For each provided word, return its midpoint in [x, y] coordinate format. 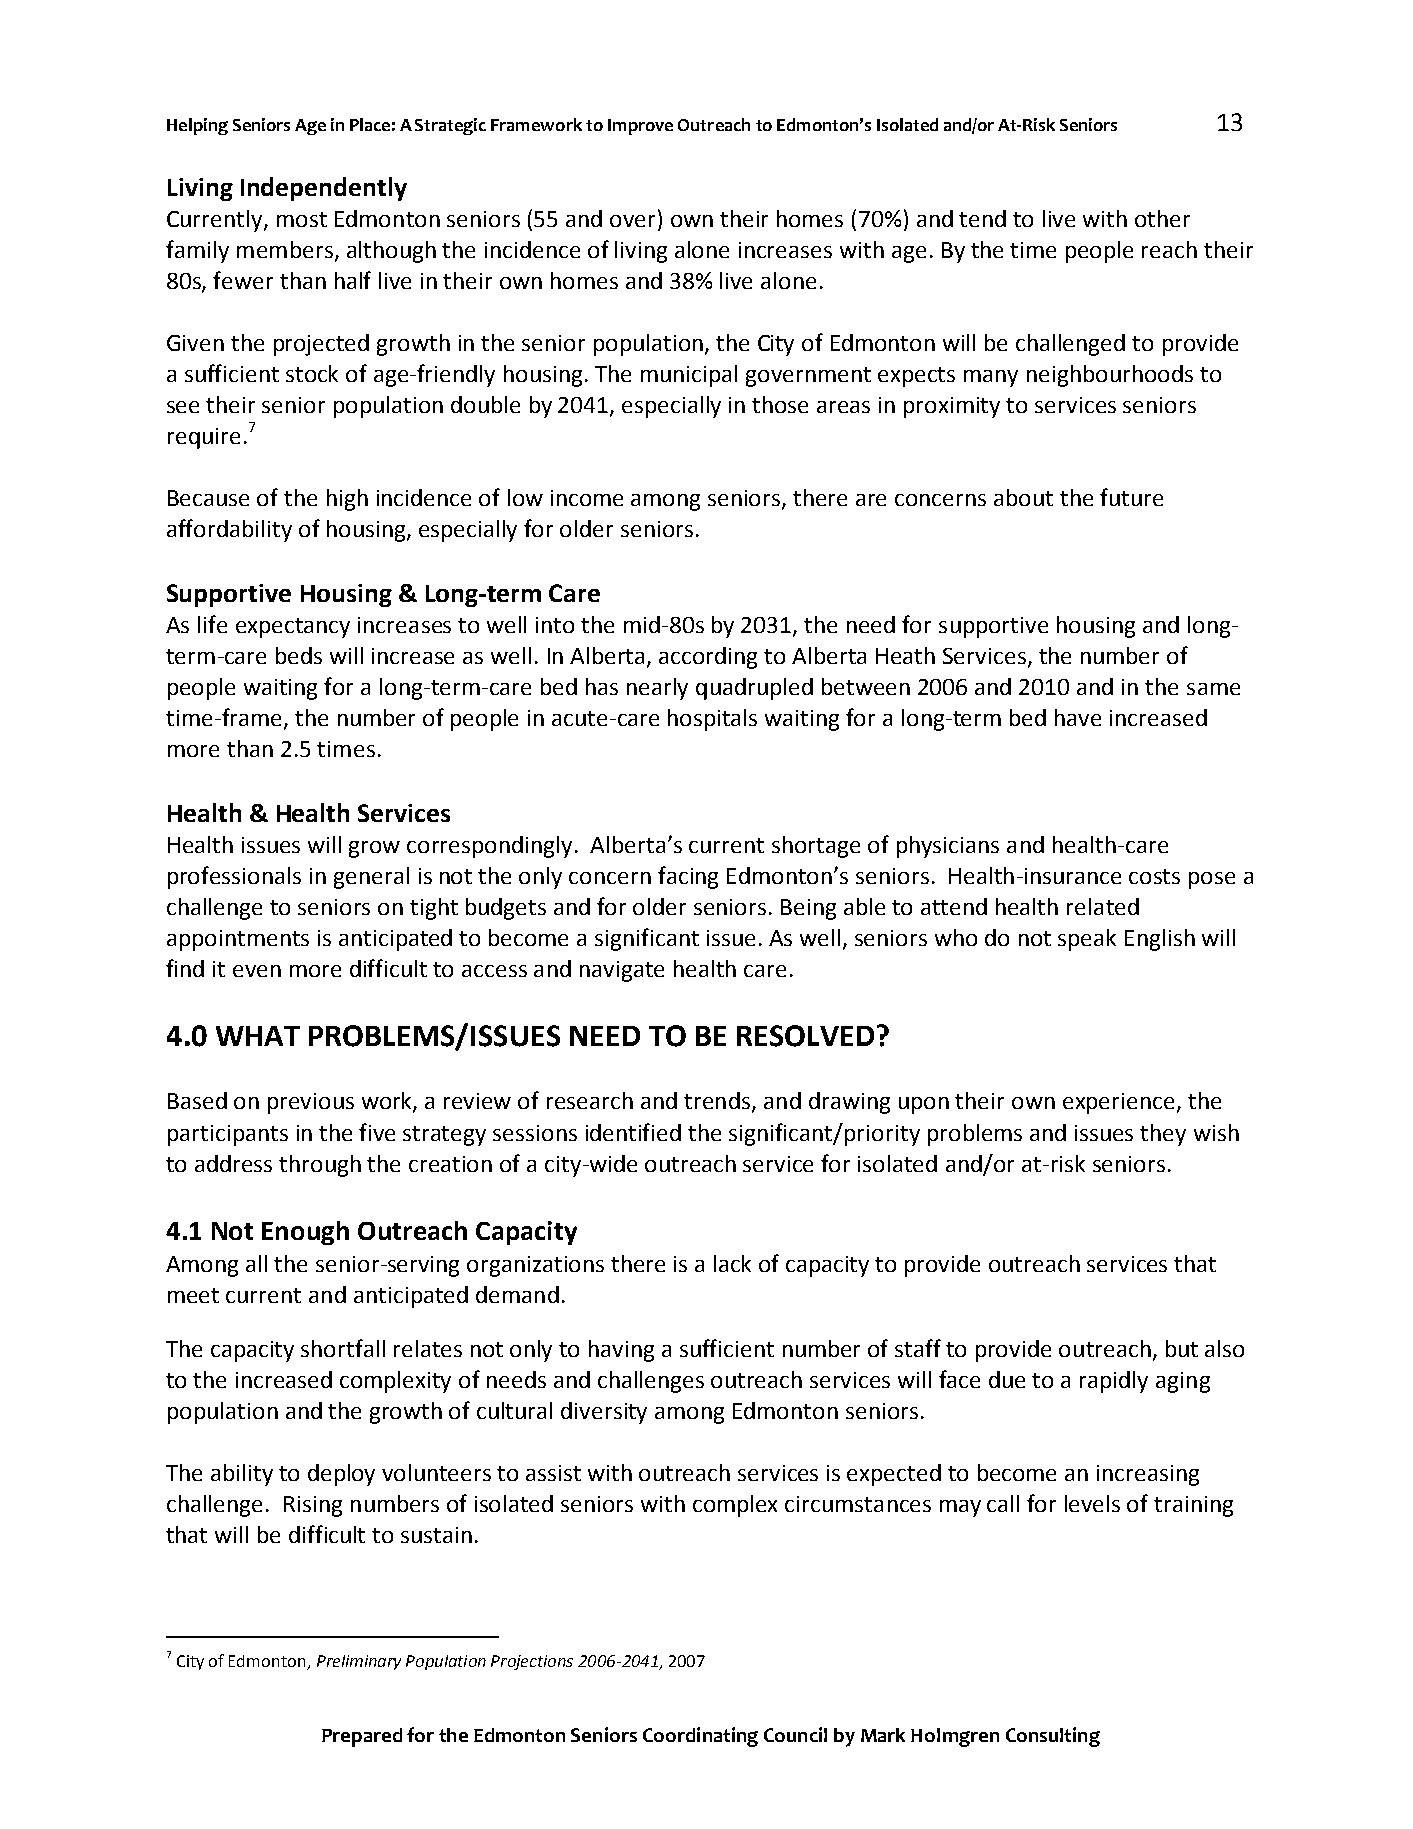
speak [1087, 940]
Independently [324, 189]
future [1131, 497]
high [347, 500]
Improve [640, 127]
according [708, 658]
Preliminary [359, 1662]
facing [688, 877]
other [1162, 218]
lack [732, 1263]
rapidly [1114, 1382]
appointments [238, 940]
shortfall [343, 1348]
